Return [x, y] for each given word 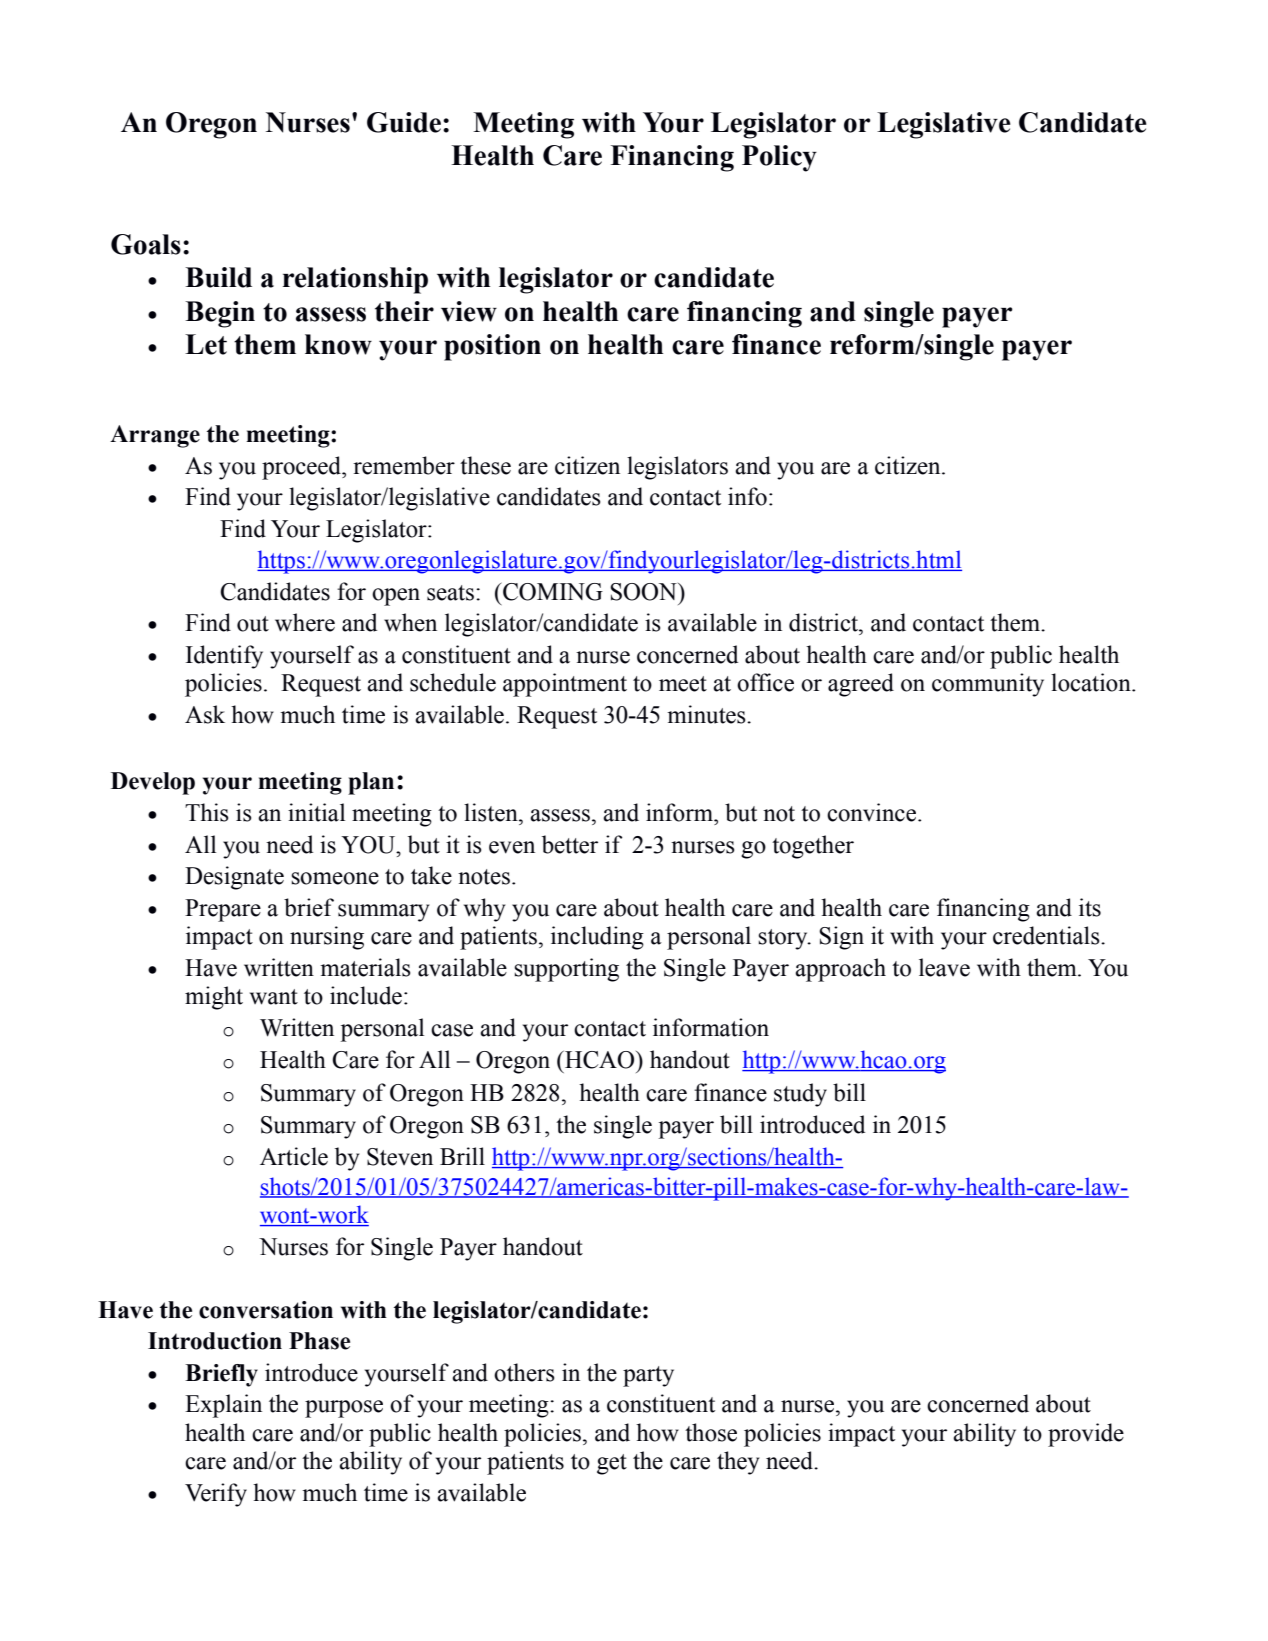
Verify [216, 1495]
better [570, 844]
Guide [404, 122]
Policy [779, 158]
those [711, 1432]
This [207, 812]
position [492, 347]
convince [873, 812]
